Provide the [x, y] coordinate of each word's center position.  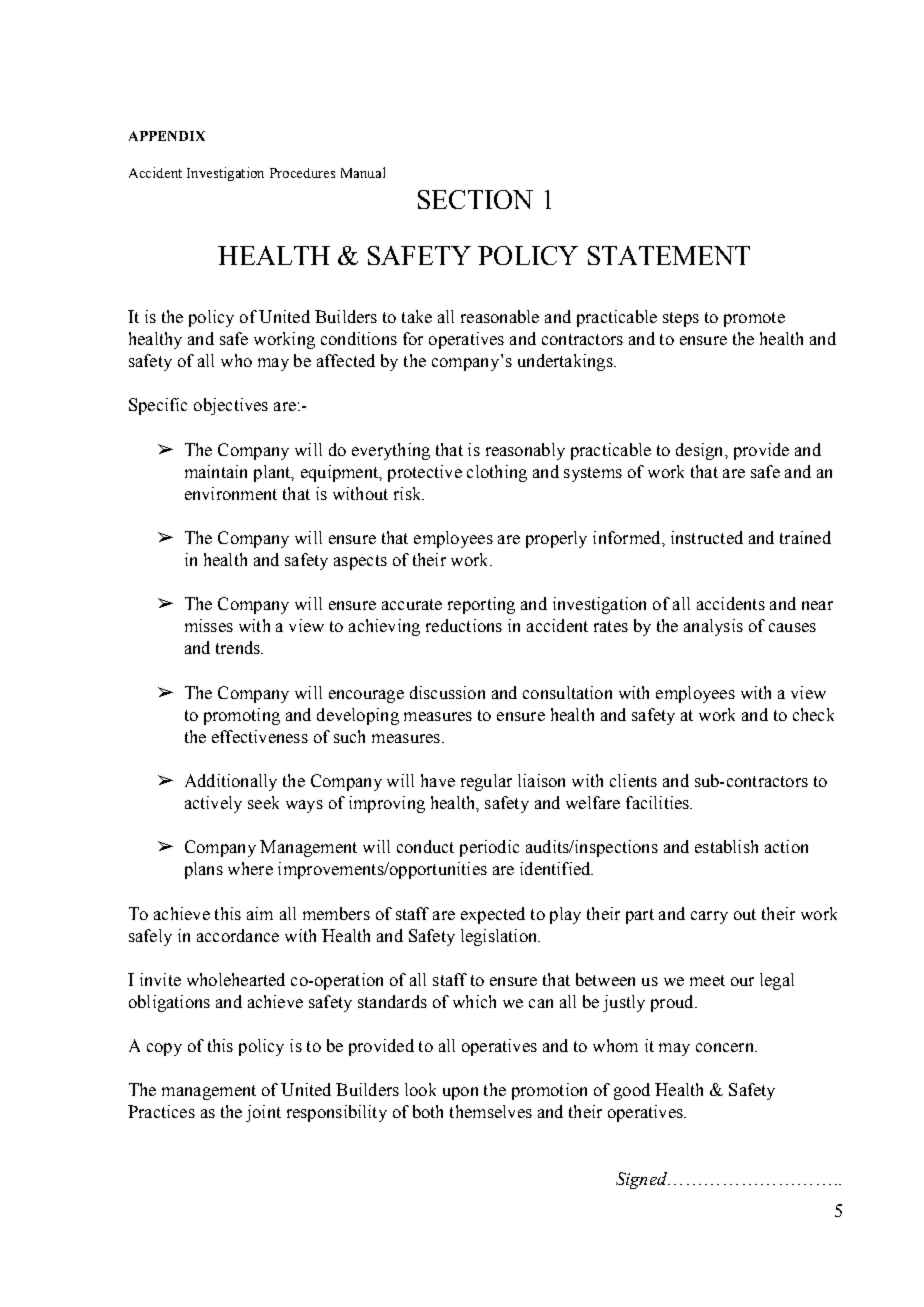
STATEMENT [669, 255]
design [701, 451]
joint [263, 1113]
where [250, 868]
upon [460, 1093]
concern [726, 1047]
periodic [489, 848]
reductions [464, 625]
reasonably [525, 451]
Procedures [302, 173]
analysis [713, 627]
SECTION [475, 199]
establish [726, 846]
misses [209, 625]
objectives [231, 406]
